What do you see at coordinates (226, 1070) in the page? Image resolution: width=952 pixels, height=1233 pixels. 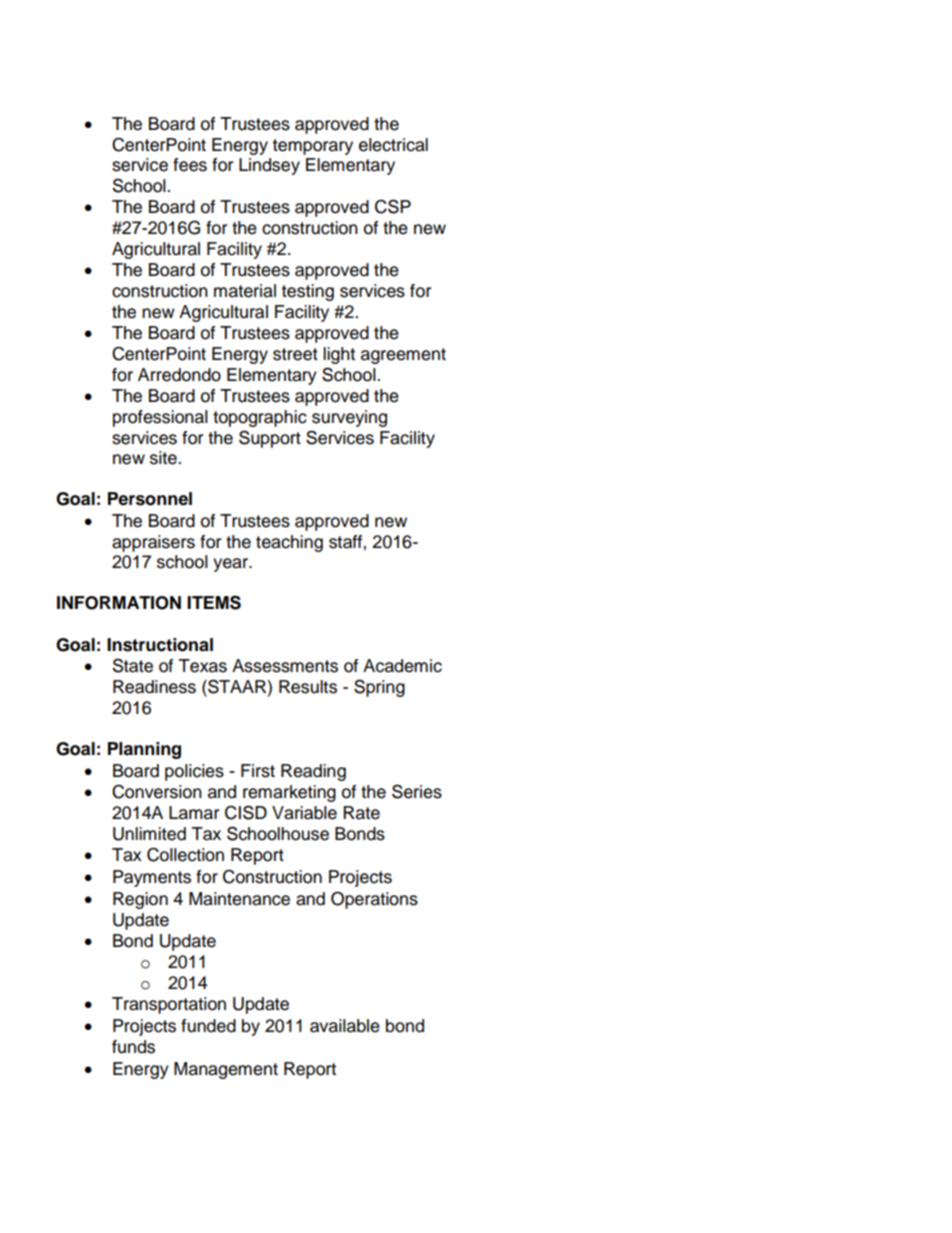 I see `Management` at bounding box center [226, 1070].
